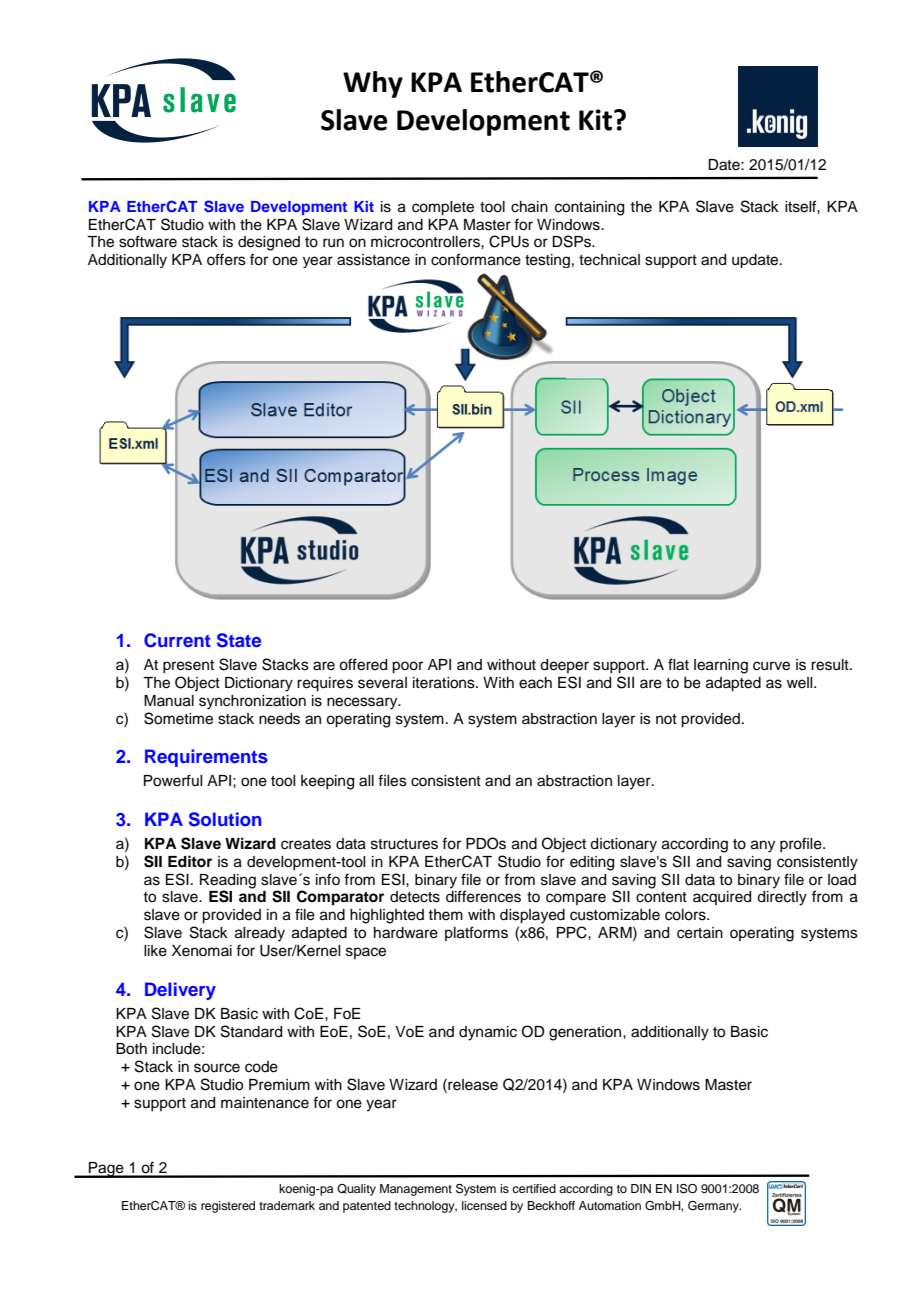  Describe the element at coordinates (228, 1207) in the page. I see `registered` at that location.
